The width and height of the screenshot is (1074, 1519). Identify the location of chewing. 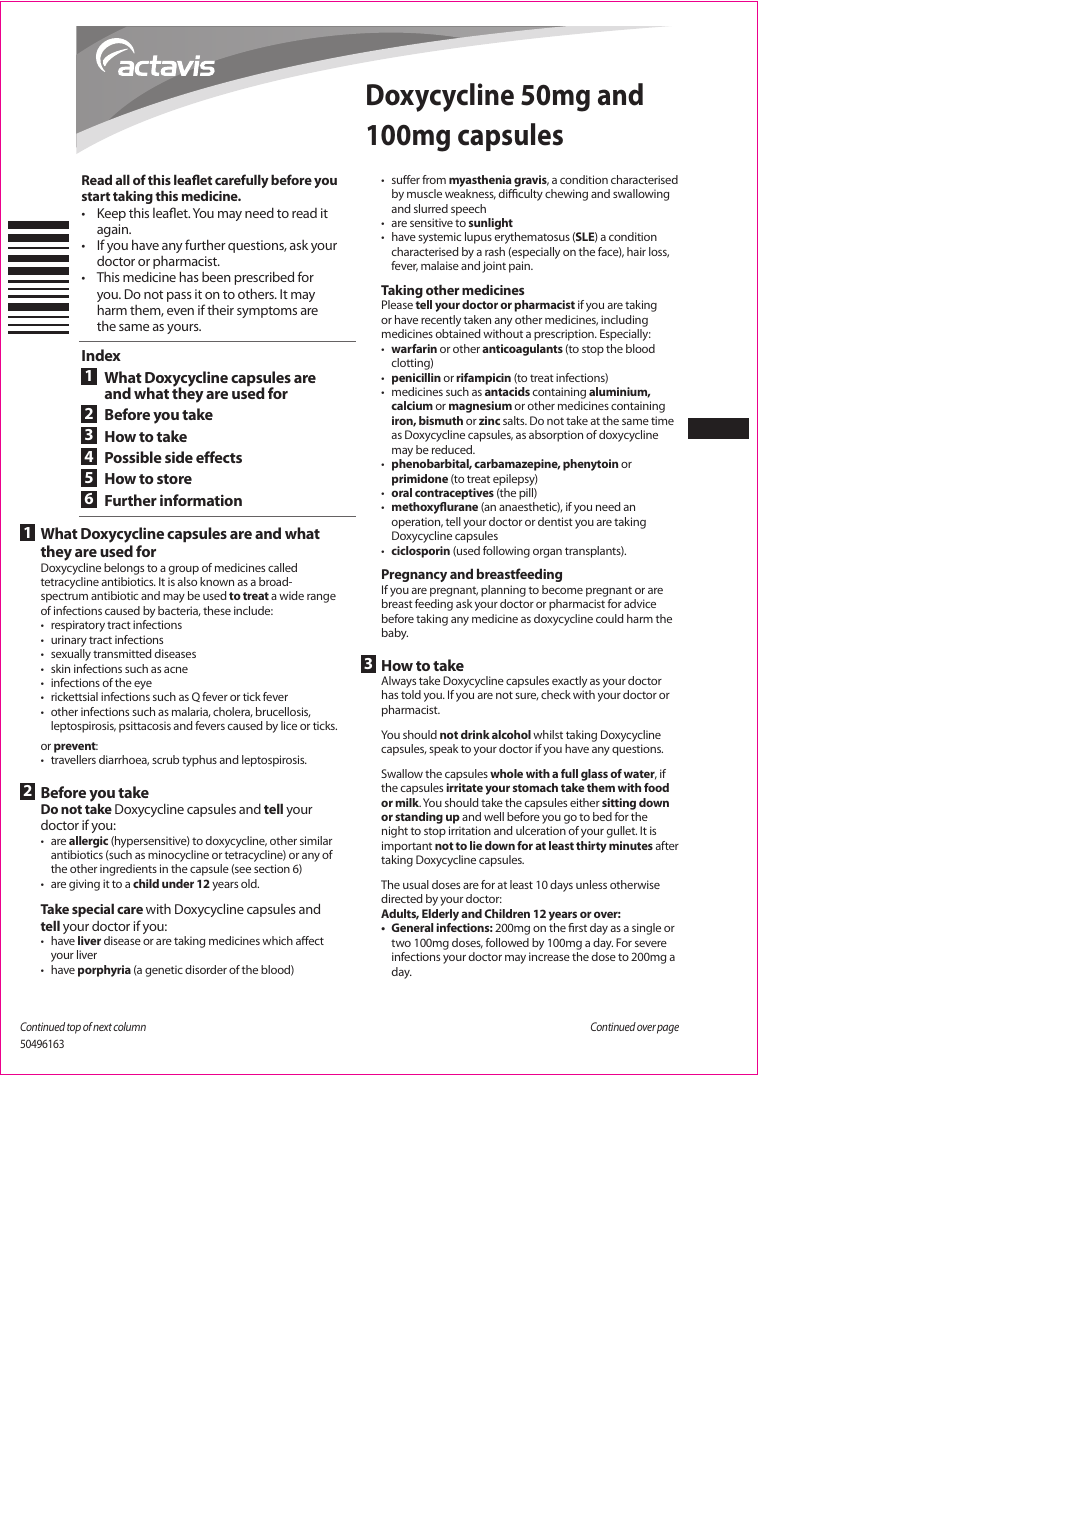
(566, 195).
